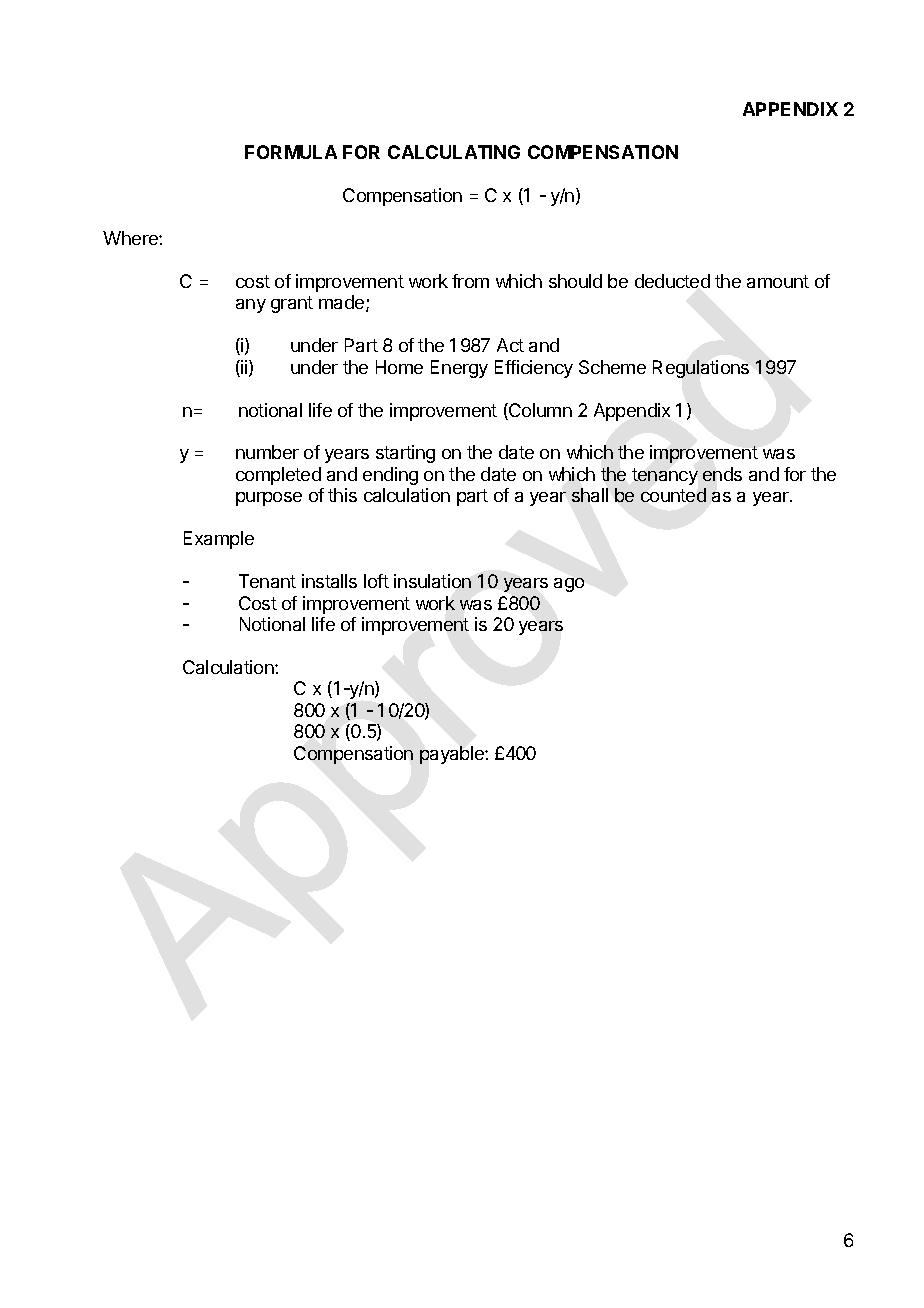  What do you see at coordinates (453, 755) in the image?
I see `payable` at bounding box center [453, 755].
